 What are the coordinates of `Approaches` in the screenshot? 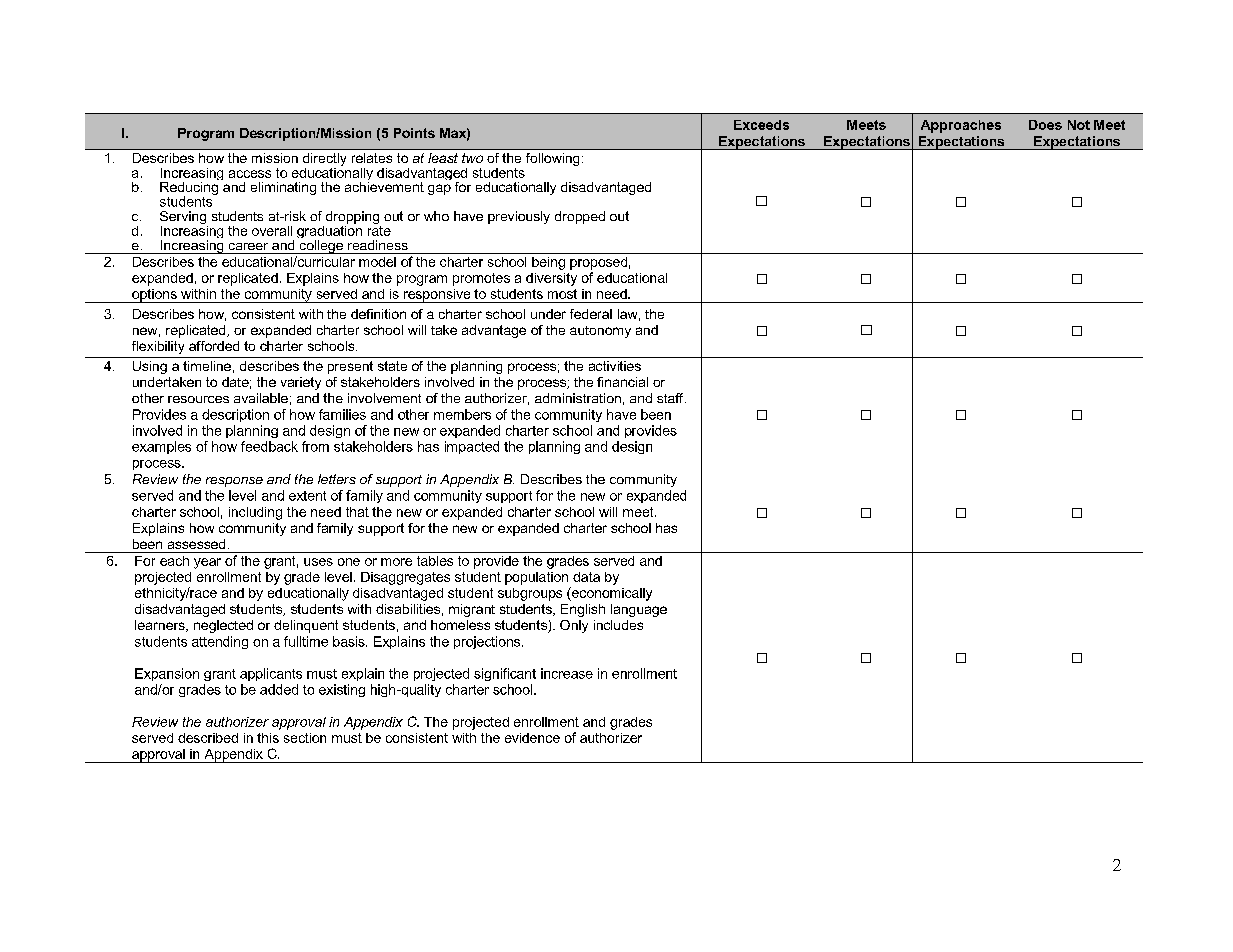 It's located at (961, 126).
